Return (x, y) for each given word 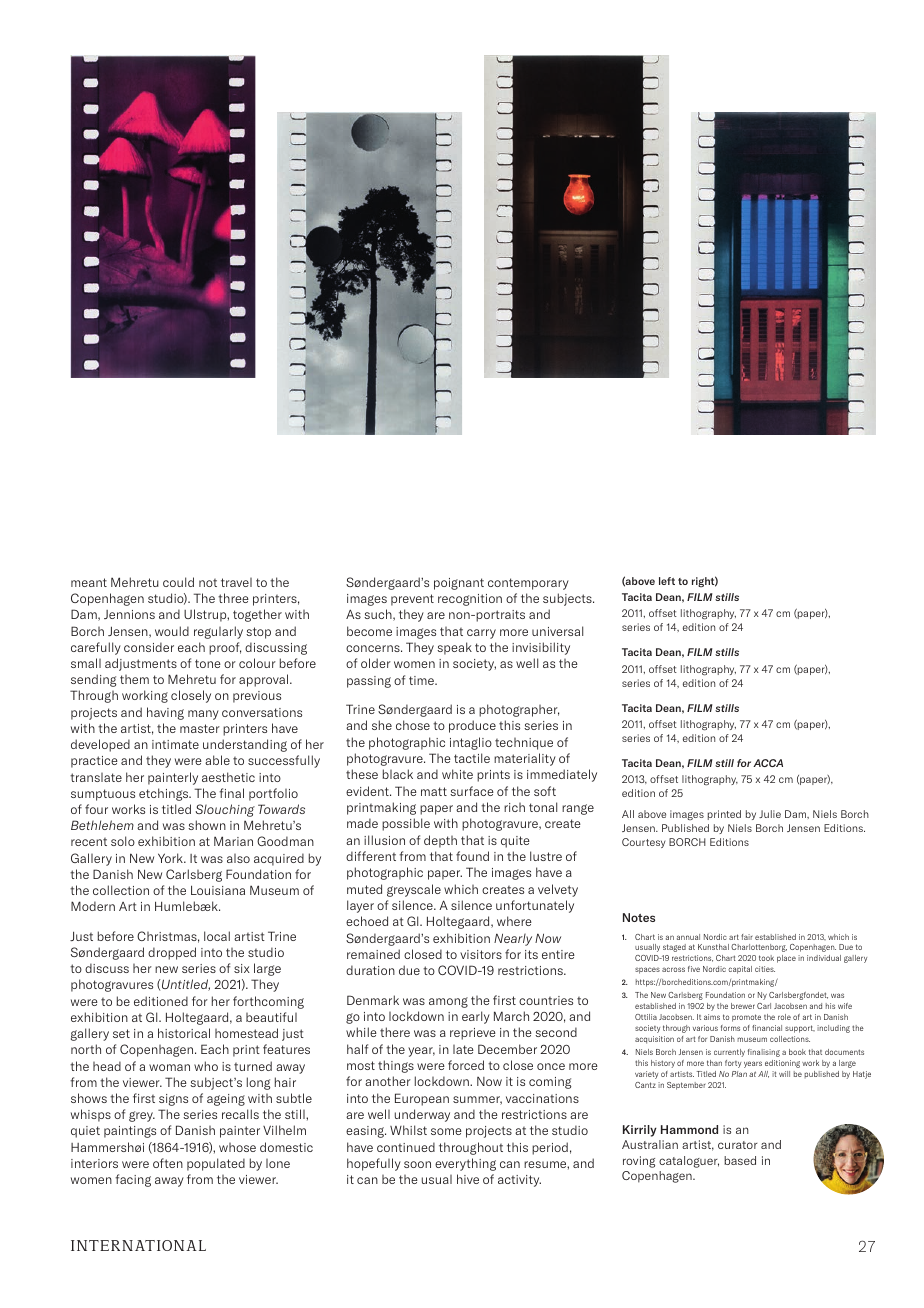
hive (468, 1179)
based (740, 1160)
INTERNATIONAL (138, 1245)
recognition (470, 600)
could (178, 582)
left (667, 581)
